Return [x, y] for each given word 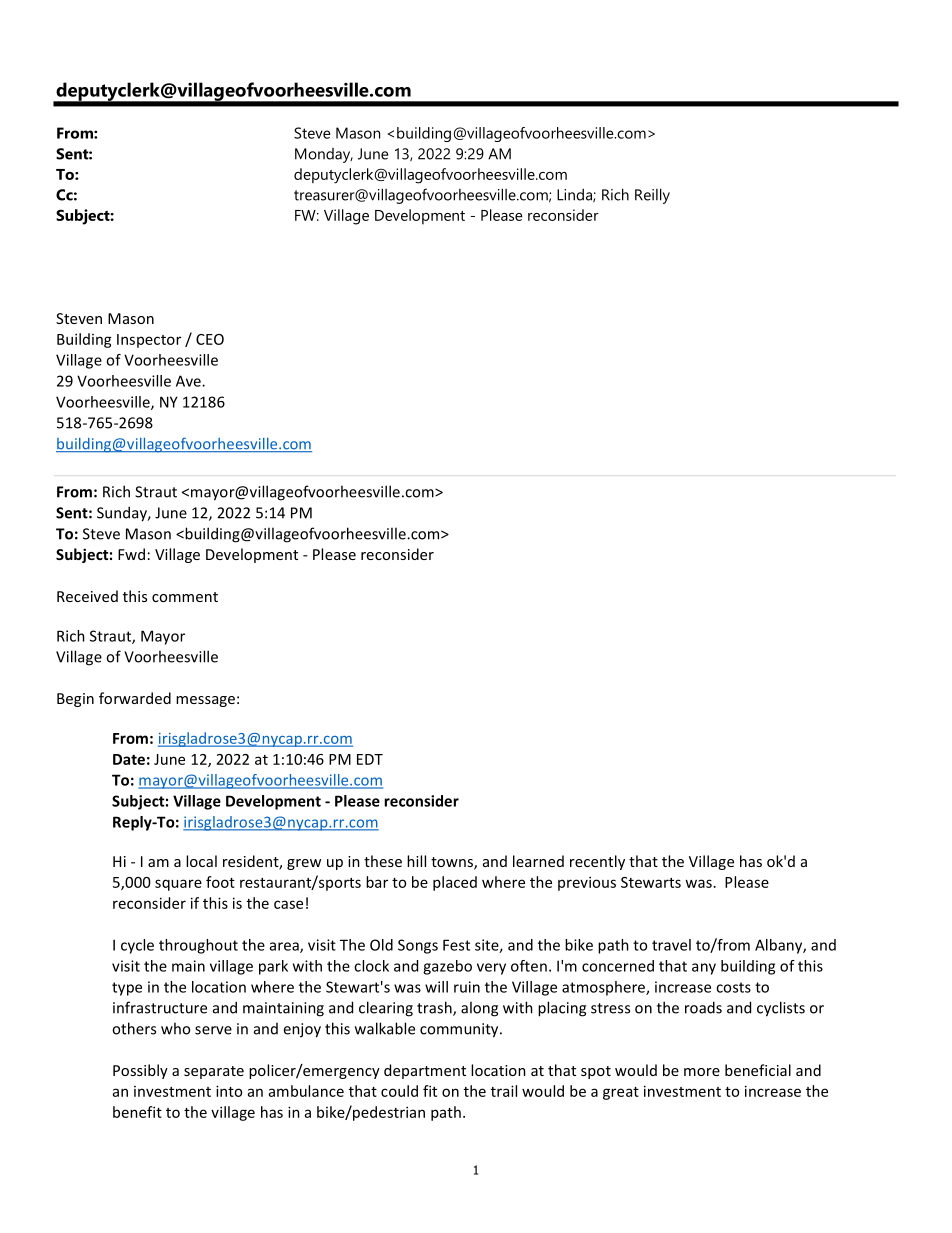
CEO [210, 339]
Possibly [140, 1071]
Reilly [652, 196]
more [702, 1072]
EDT [370, 759]
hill [416, 861]
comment [185, 597]
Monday [324, 155]
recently [597, 862]
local [201, 861]
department [425, 1071]
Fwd [131, 554]
